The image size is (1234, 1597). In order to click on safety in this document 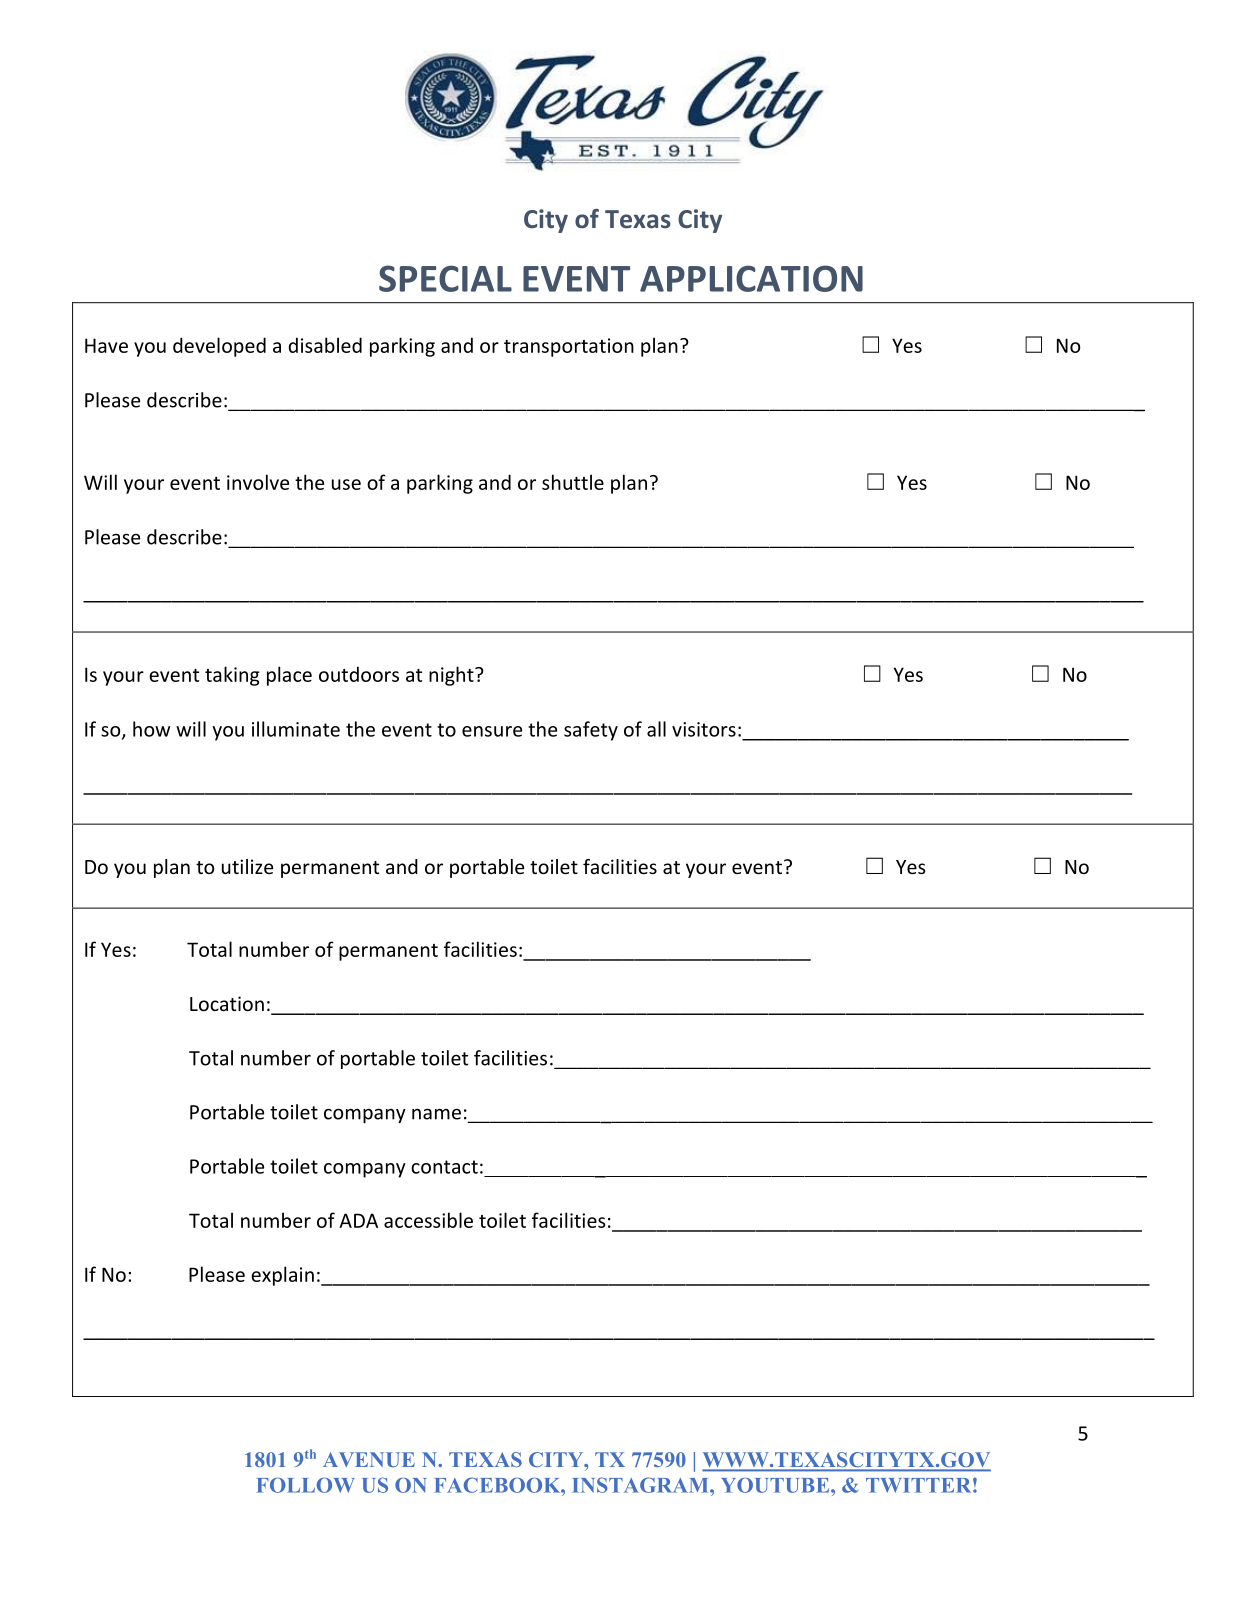, I will do `click(591, 731)`.
